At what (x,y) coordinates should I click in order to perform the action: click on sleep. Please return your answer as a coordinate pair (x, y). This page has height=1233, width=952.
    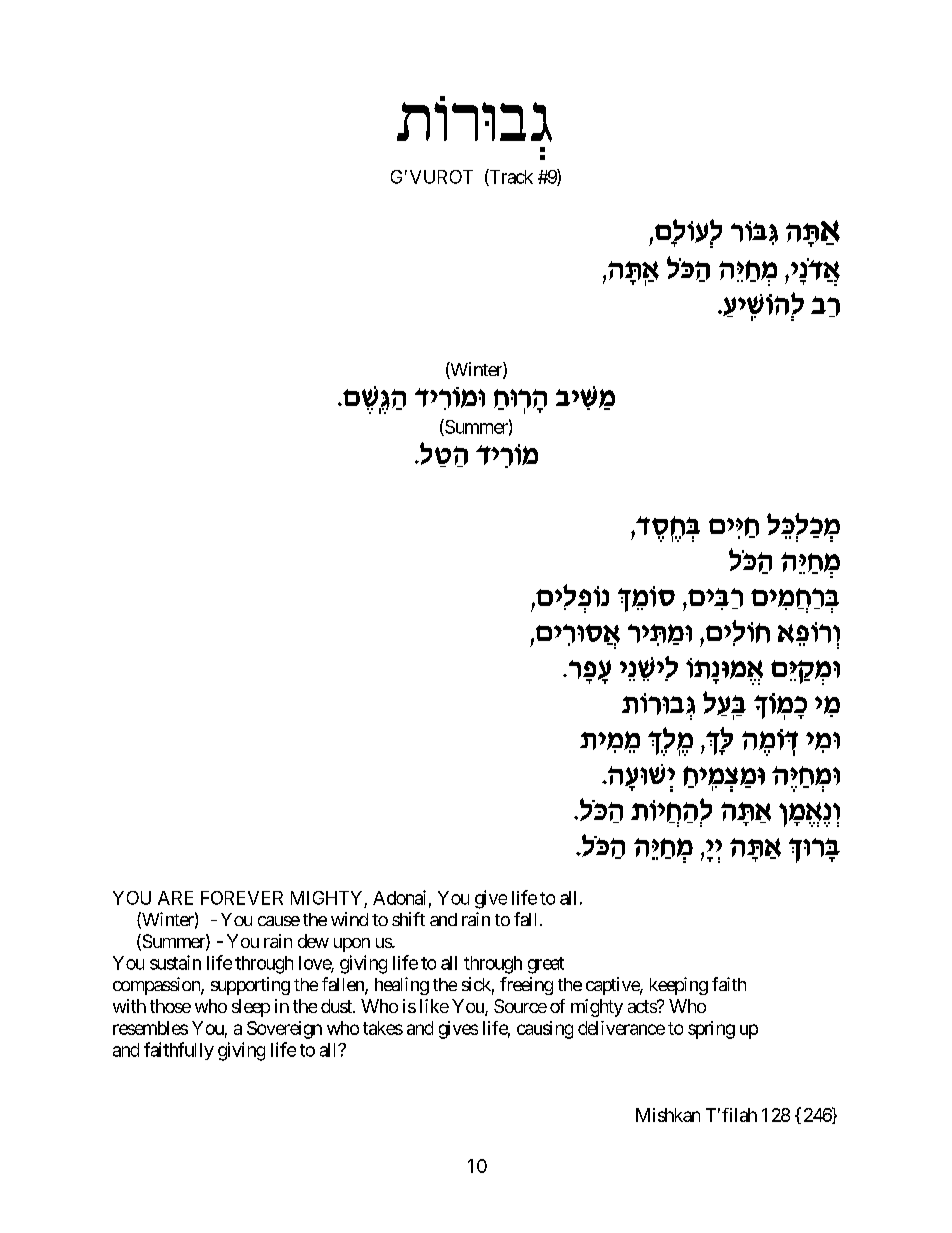
    Looking at the image, I should click on (251, 1008).
